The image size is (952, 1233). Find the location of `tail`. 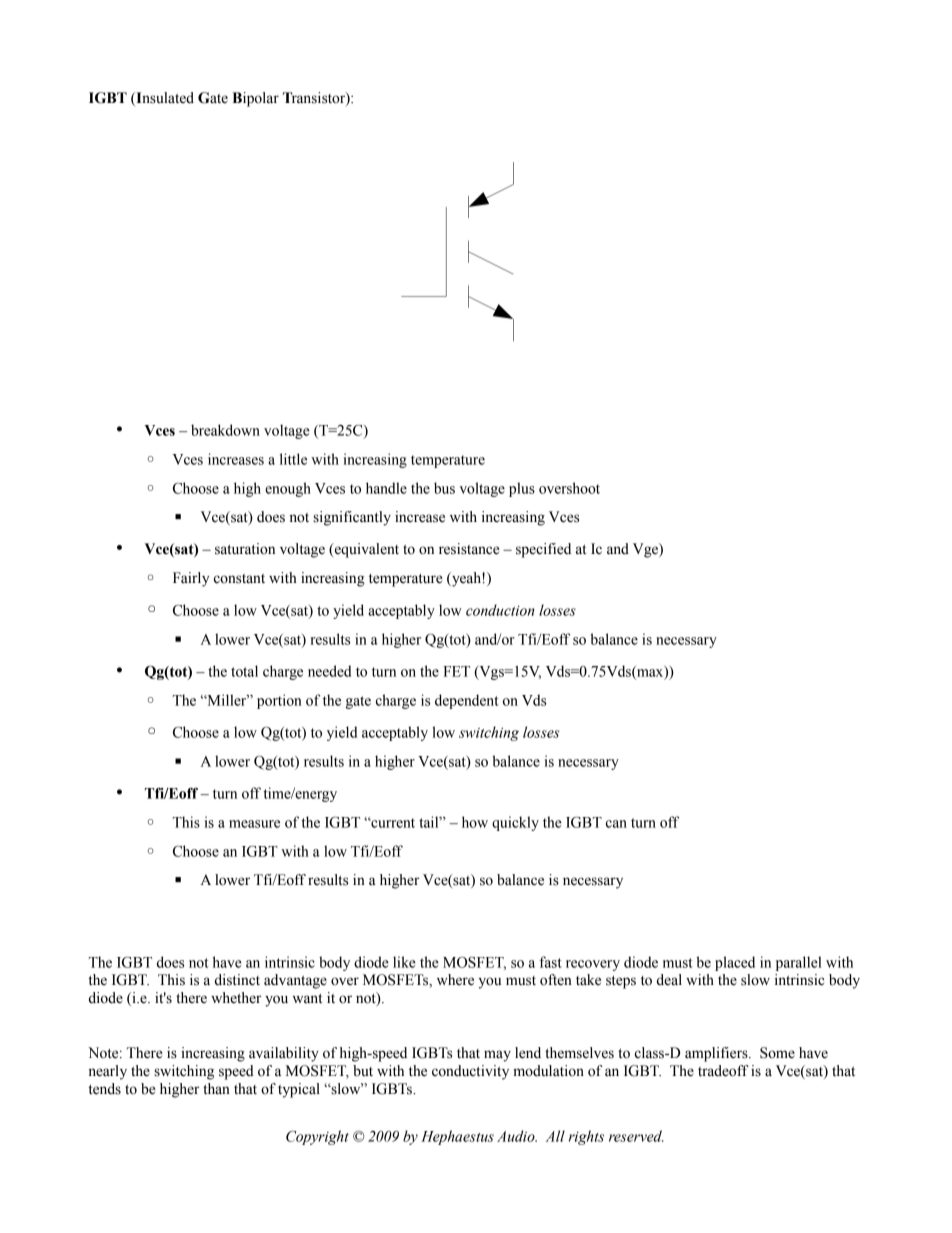

tail is located at coordinates (430, 822).
